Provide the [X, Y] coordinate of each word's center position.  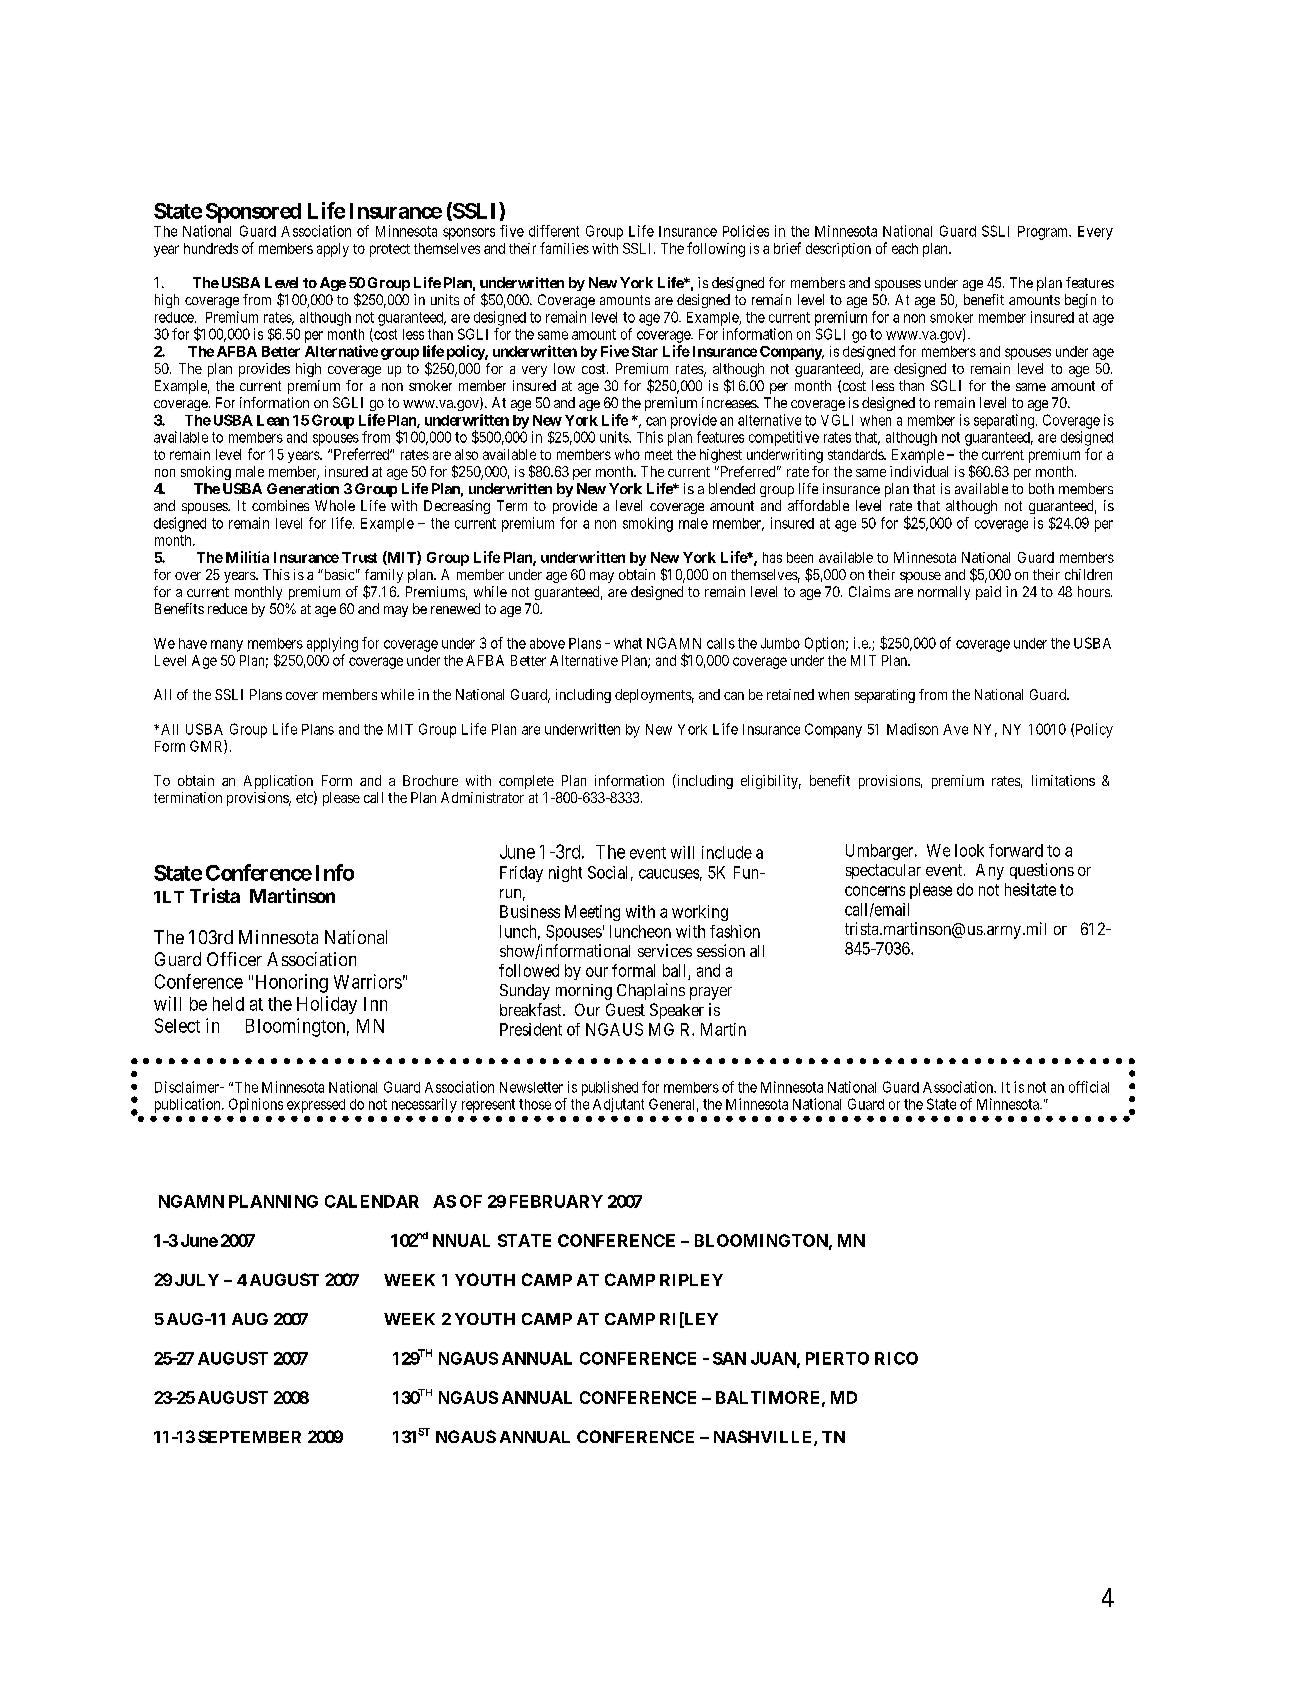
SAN [729, 1358]
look [969, 850]
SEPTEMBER [249, 1436]
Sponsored [253, 213]
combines [280, 505]
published [610, 1088]
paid [988, 593]
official [1089, 1087]
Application [279, 783]
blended [732, 488]
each [905, 248]
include [727, 852]
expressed [316, 1106]
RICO [896, 1358]
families [564, 248]
